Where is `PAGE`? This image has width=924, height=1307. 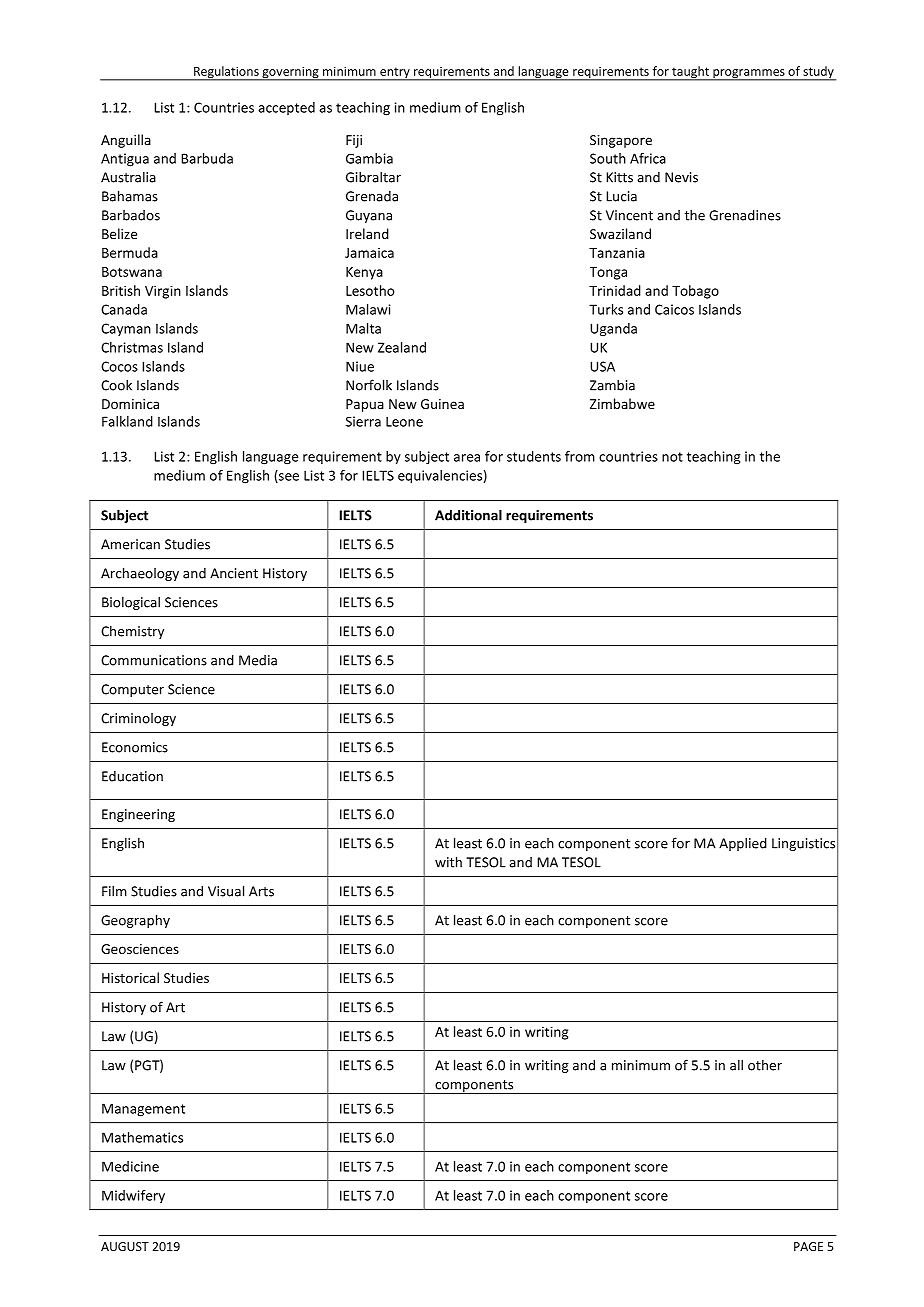
PAGE is located at coordinates (808, 1246).
